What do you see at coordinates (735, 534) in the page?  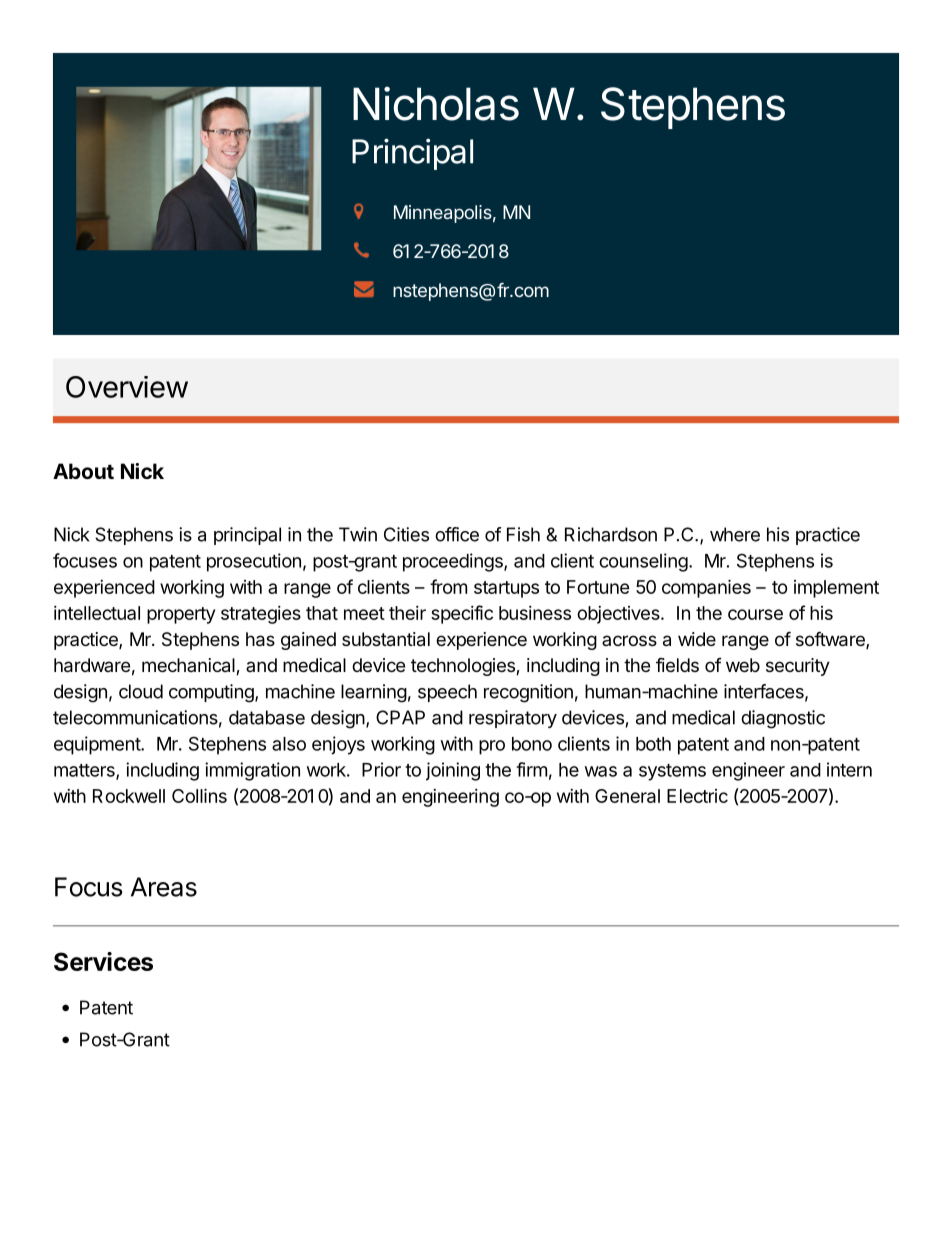 I see `where` at bounding box center [735, 534].
